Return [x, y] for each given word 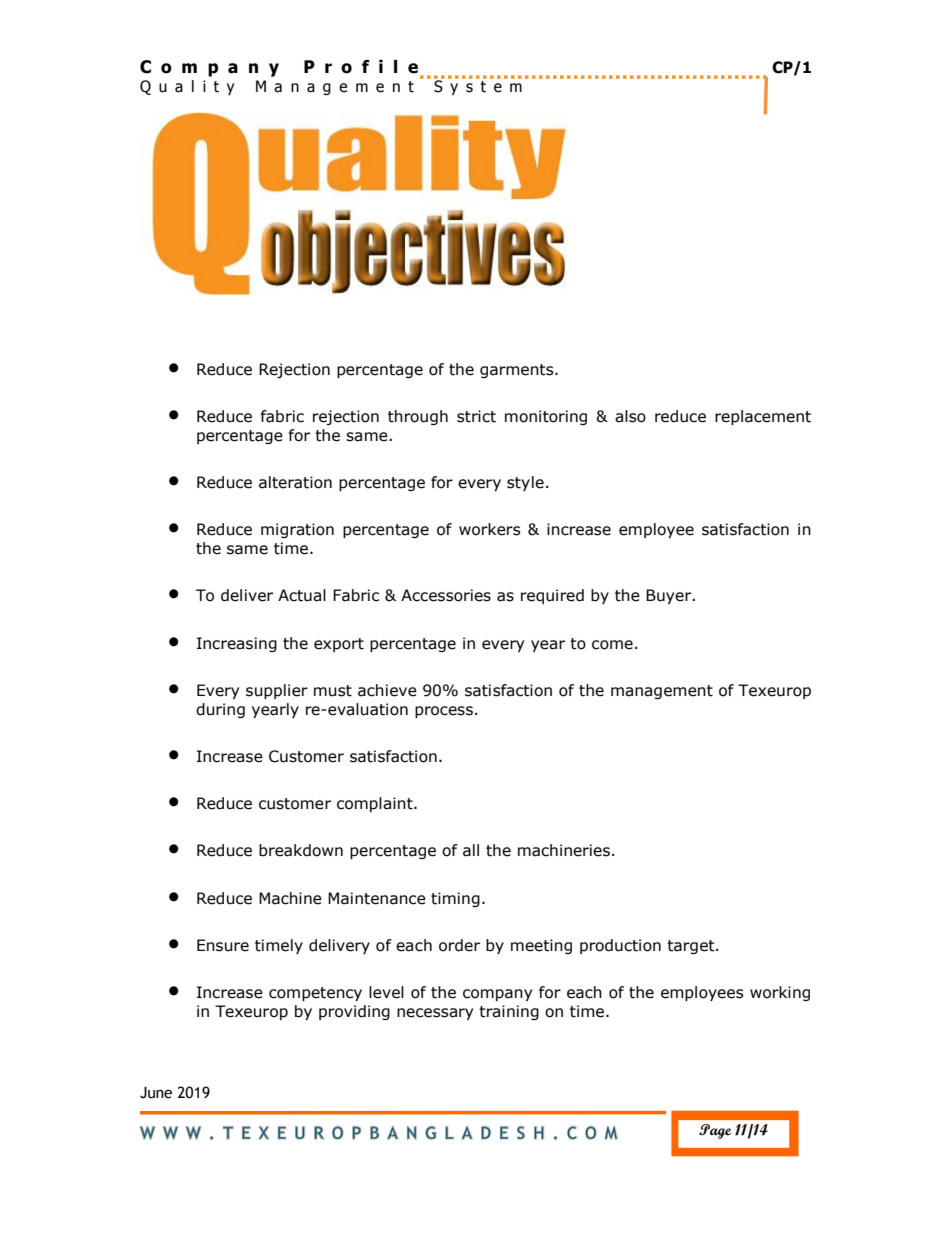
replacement [763, 417]
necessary [435, 1014]
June [156, 1093]
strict [476, 416]
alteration [295, 482]
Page [715, 1131]
